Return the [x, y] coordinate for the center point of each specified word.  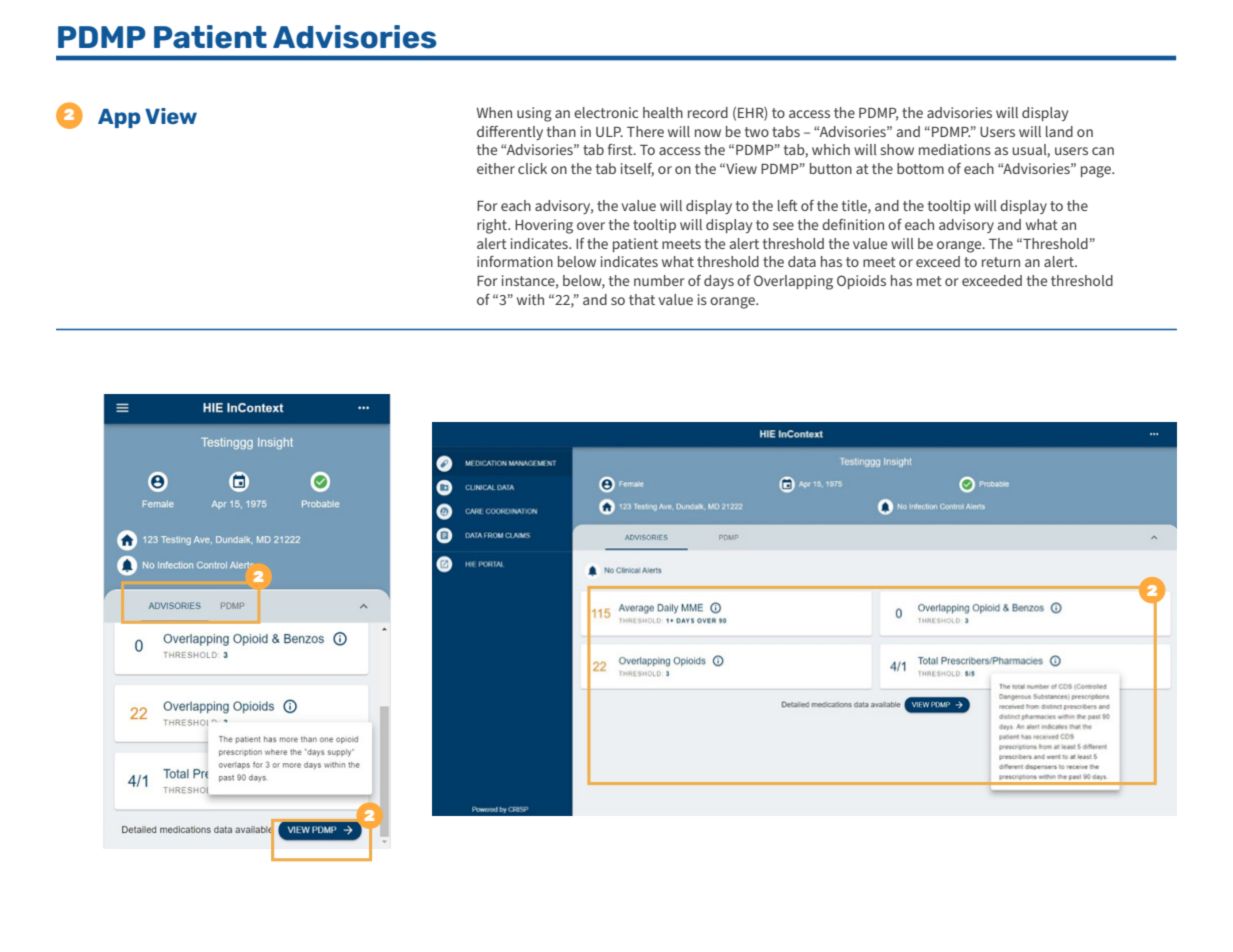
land [1059, 131]
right [493, 226]
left [788, 205]
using [534, 114]
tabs [786, 131]
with [530, 299]
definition [853, 224]
